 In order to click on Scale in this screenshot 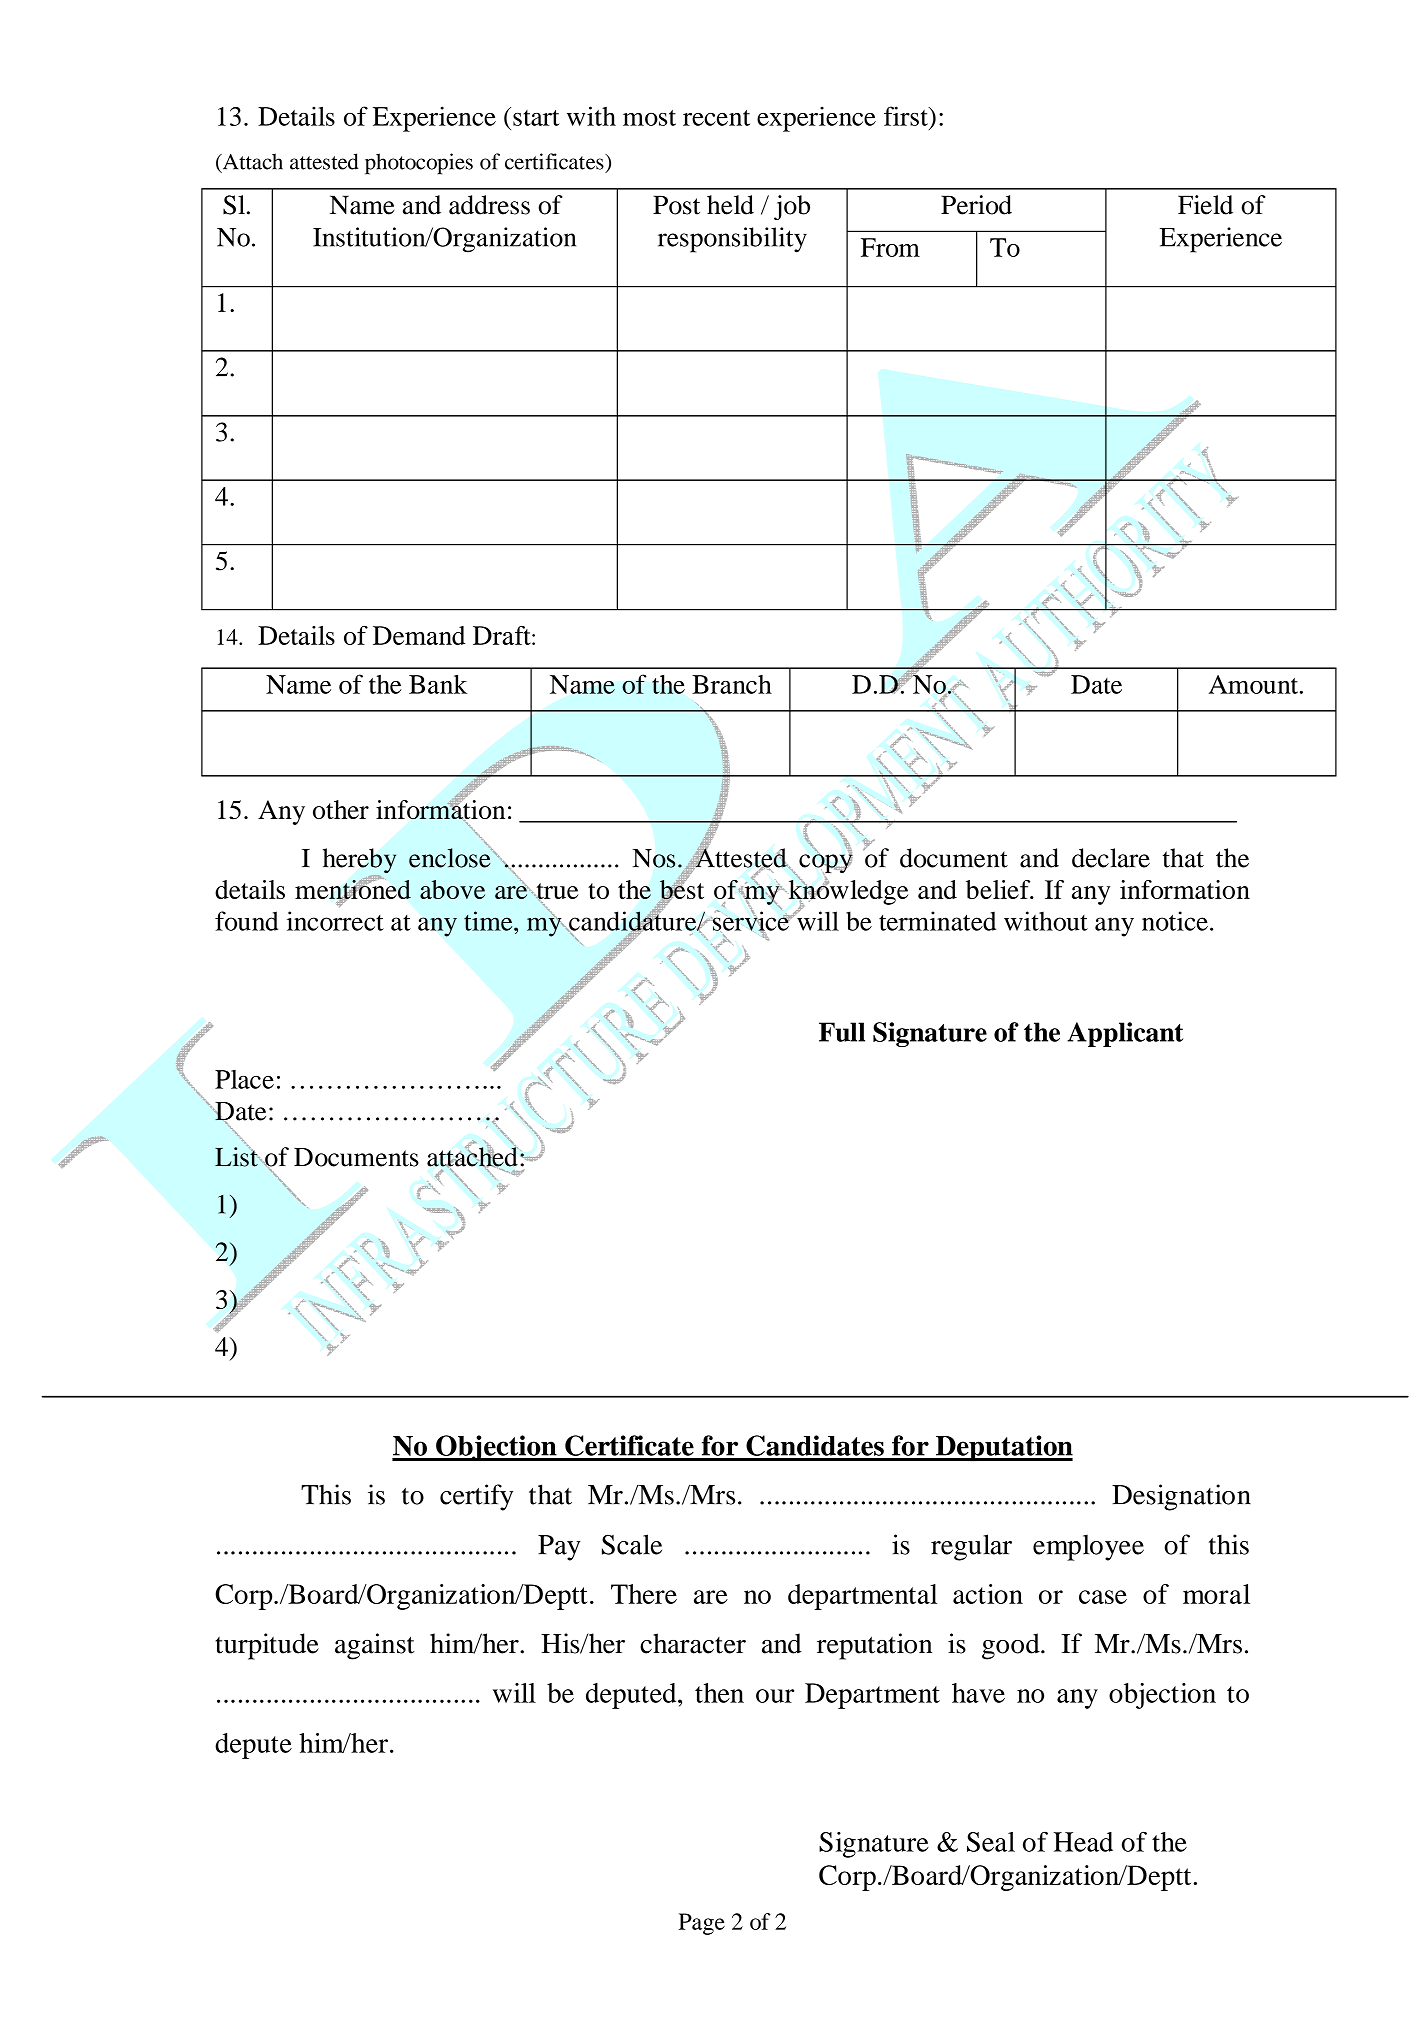, I will do `click(632, 1544)`.
